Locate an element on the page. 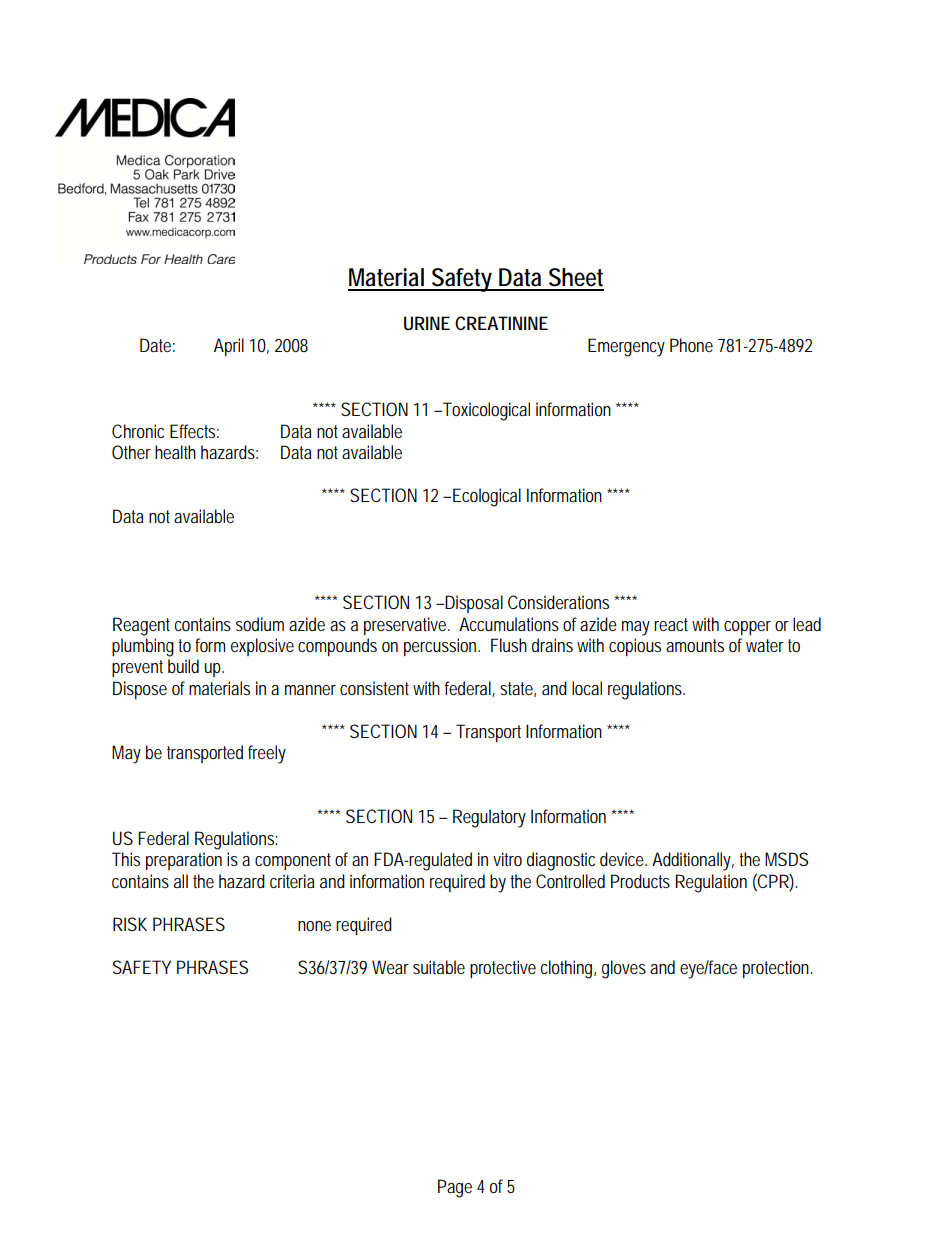 The height and width of the image is (1233, 952). April is located at coordinates (229, 347).
